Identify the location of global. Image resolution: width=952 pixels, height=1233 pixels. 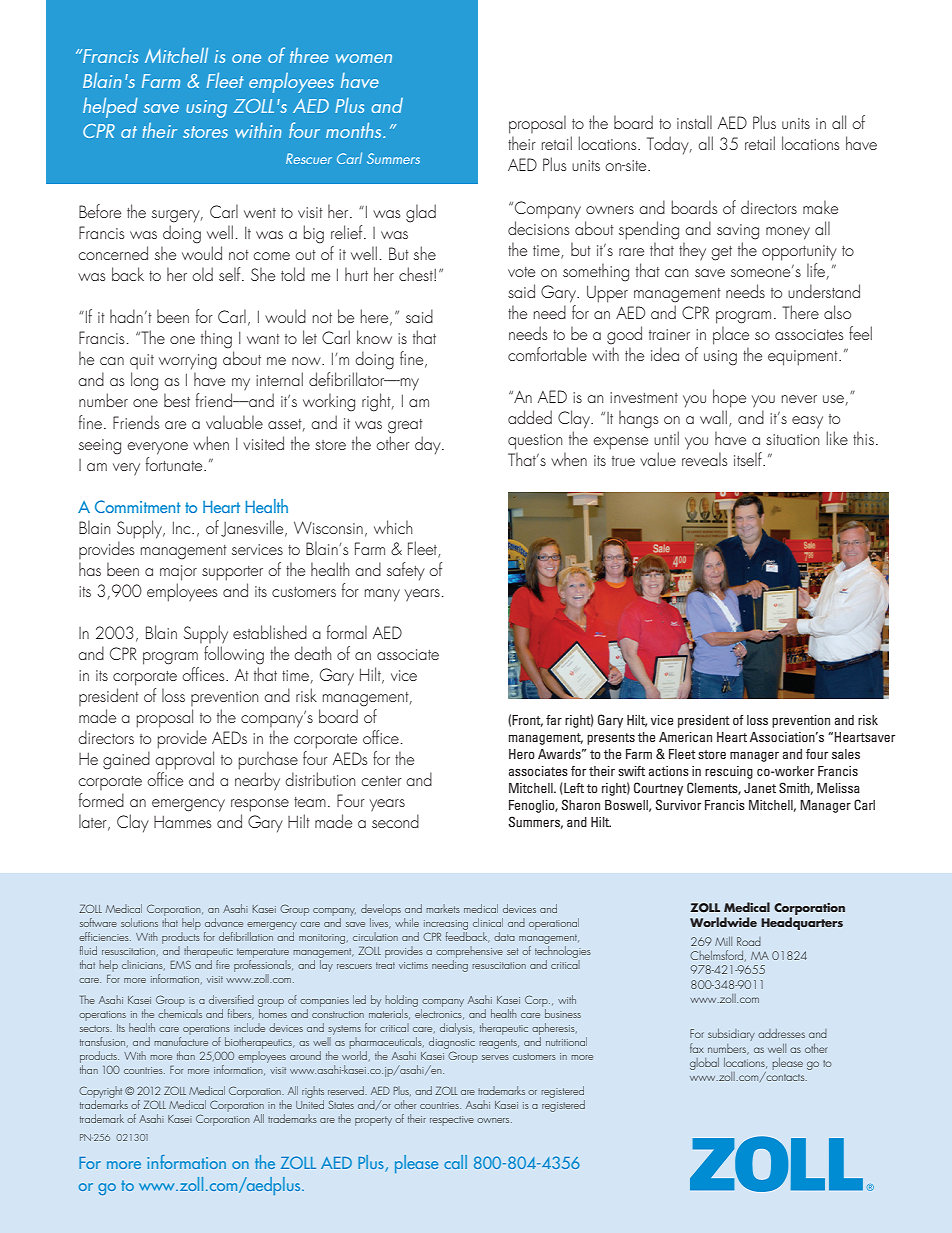
(704, 1064).
